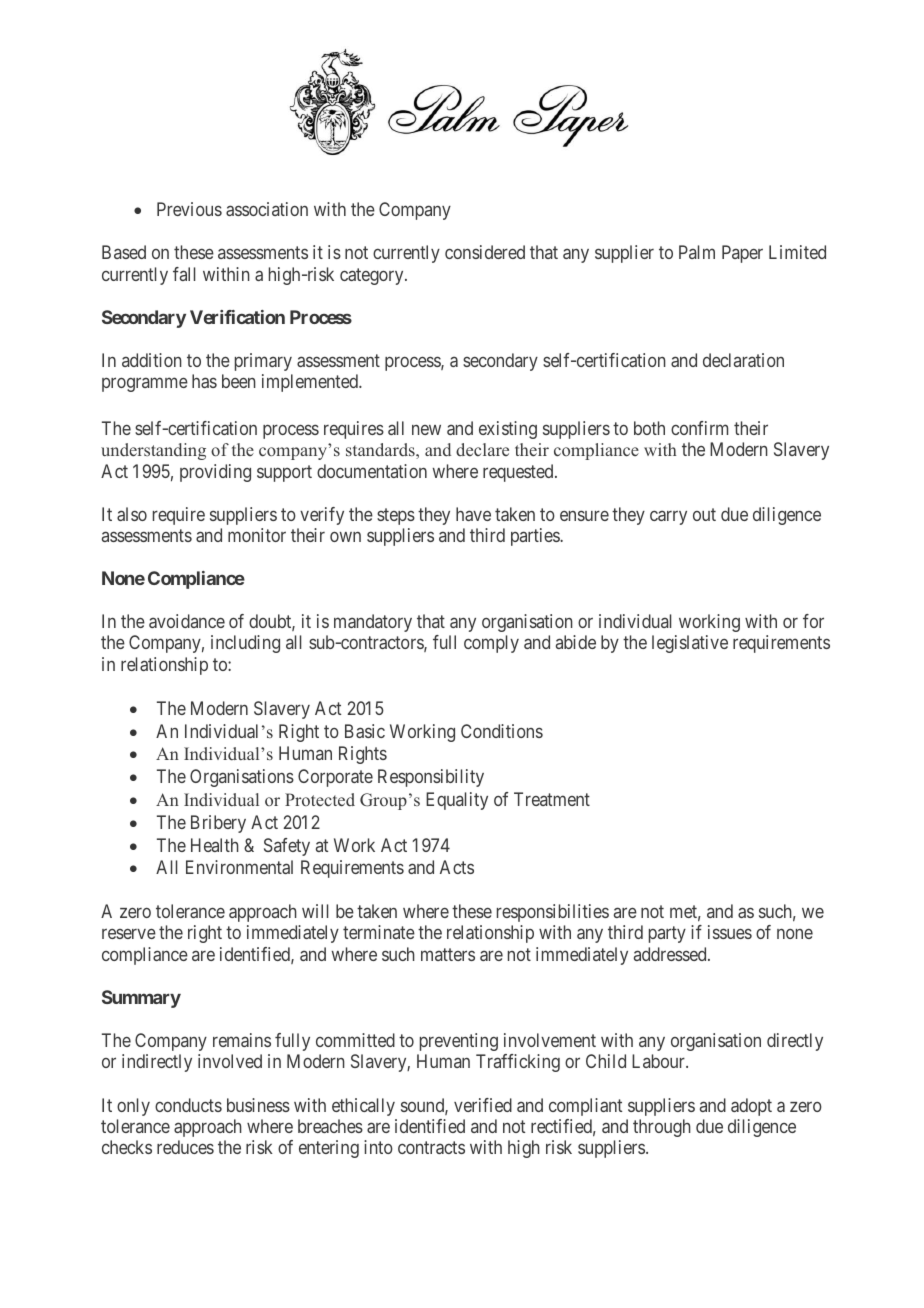 Image resolution: width=924 pixels, height=1308 pixels. What do you see at coordinates (483, 1105) in the screenshot?
I see `verified` at bounding box center [483, 1105].
